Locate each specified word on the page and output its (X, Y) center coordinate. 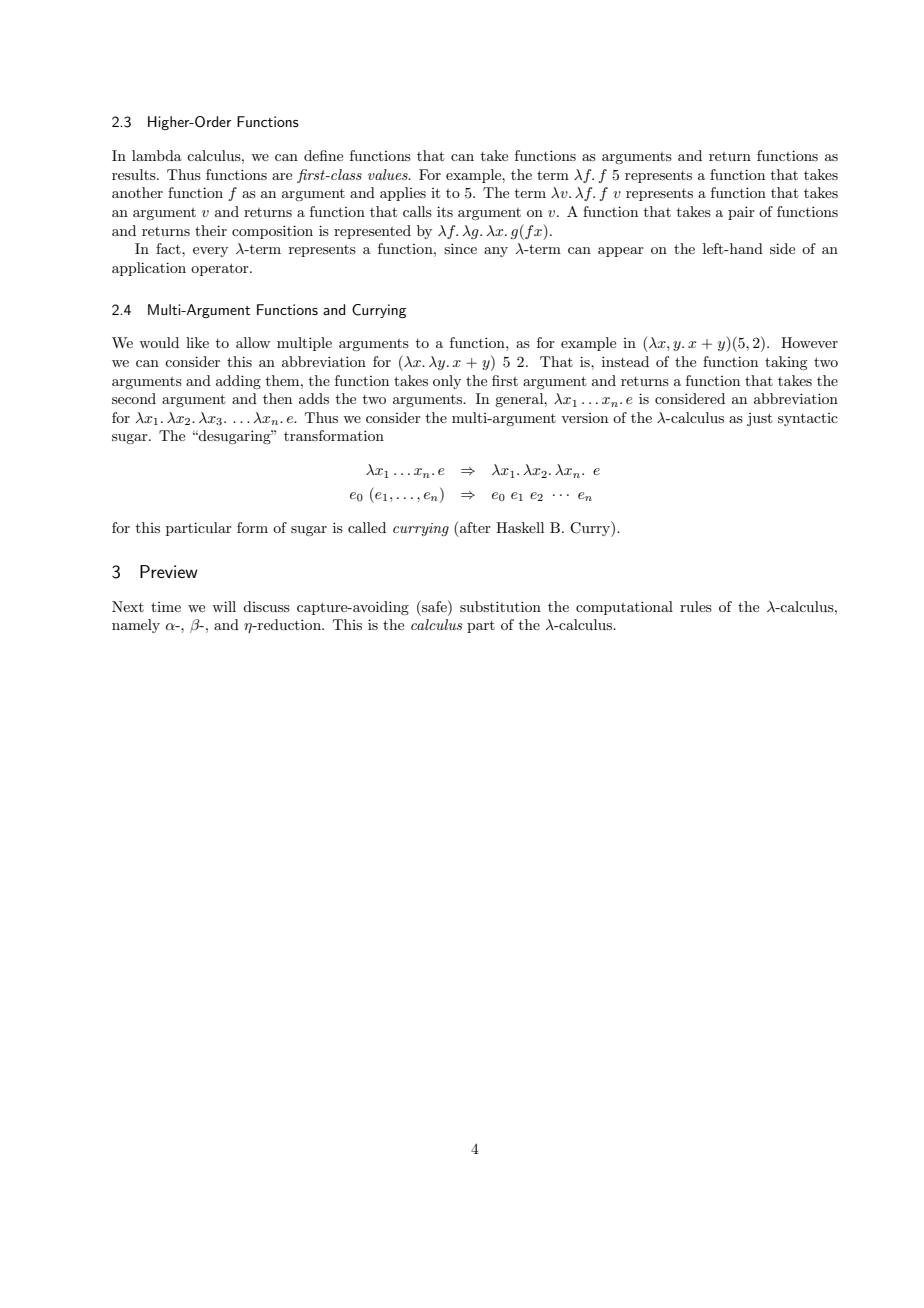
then (277, 398)
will (224, 606)
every (210, 252)
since (460, 248)
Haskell (520, 527)
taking (786, 363)
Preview (169, 571)
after (475, 527)
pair (741, 213)
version (584, 418)
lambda (157, 155)
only (447, 382)
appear (621, 252)
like (197, 342)
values (389, 174)
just (759, 419)
